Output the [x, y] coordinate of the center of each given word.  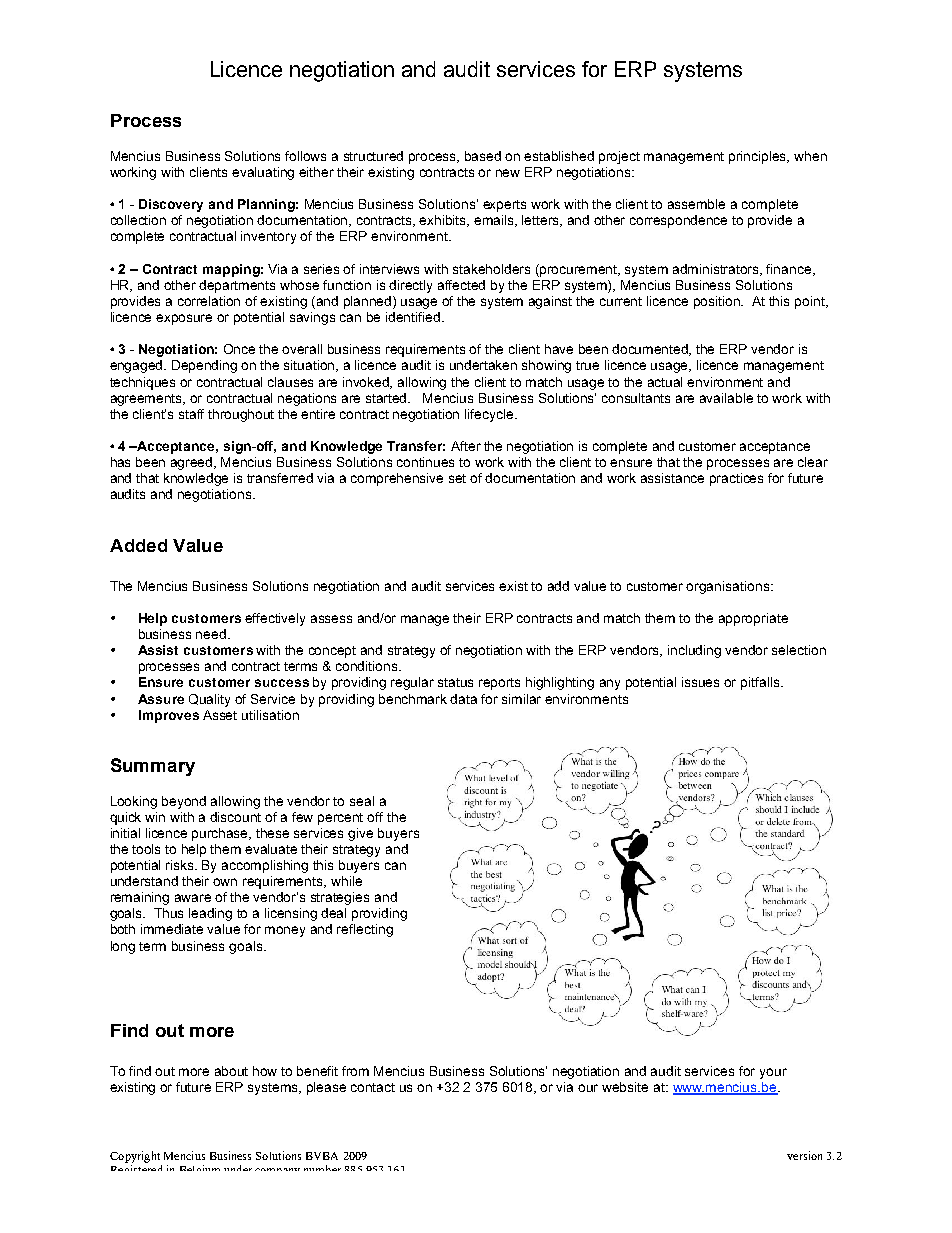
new [508, 173]
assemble [696, 204]
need [212, 634]
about [231, 1071]
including [694, 651]
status [455, 682]
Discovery [171, 205]
